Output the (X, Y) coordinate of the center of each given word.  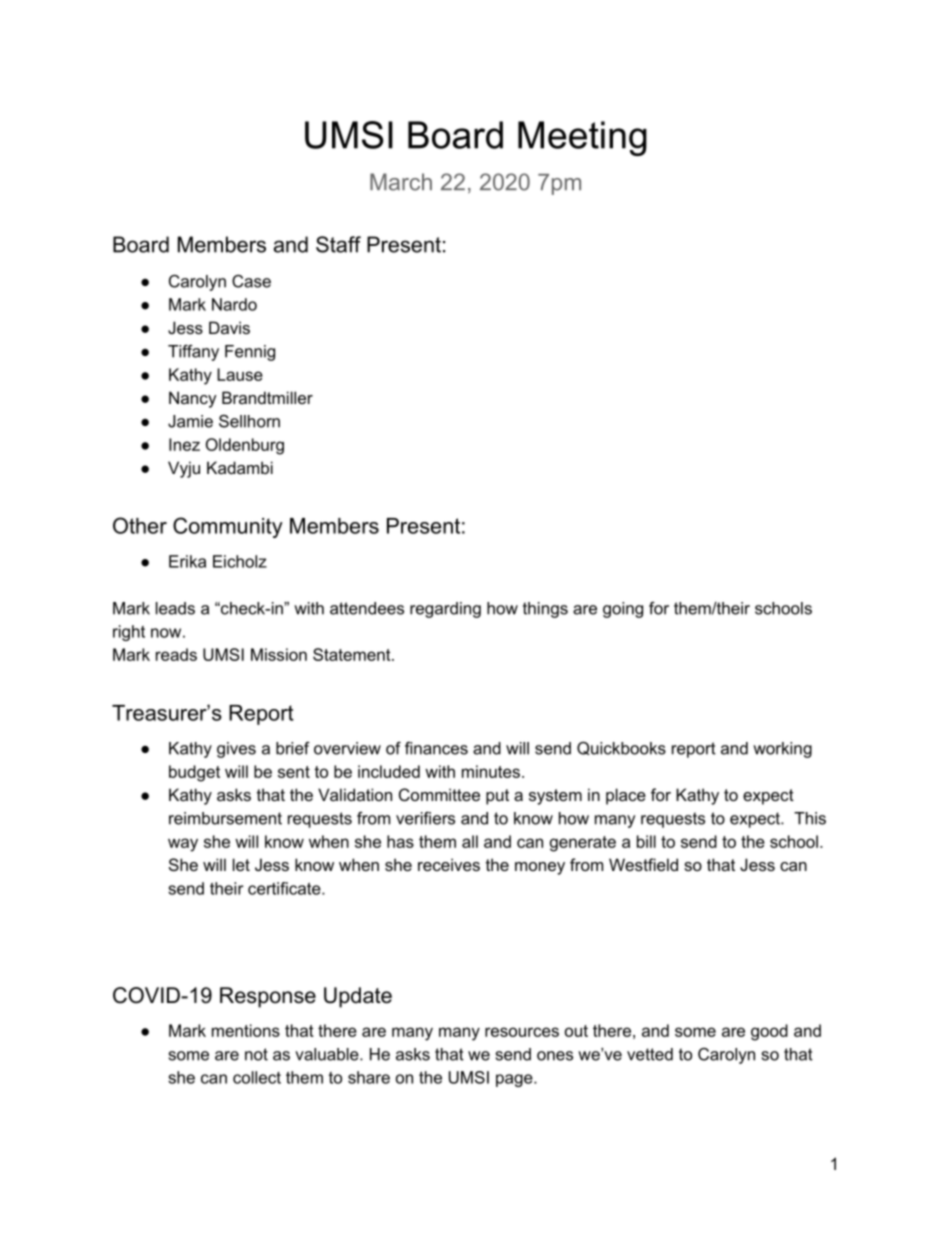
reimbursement (225, 818)
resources (522, 1032)
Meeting (582, 138)
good (769, 1032)
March (401, 182)
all (470, 841)
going (623, 610)
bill (646, 841)
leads (175, 608)
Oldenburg (245, 446)
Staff (338, 244)
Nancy (193, 399)
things (545, 610)
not (256, 1054)
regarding (445, 610)
